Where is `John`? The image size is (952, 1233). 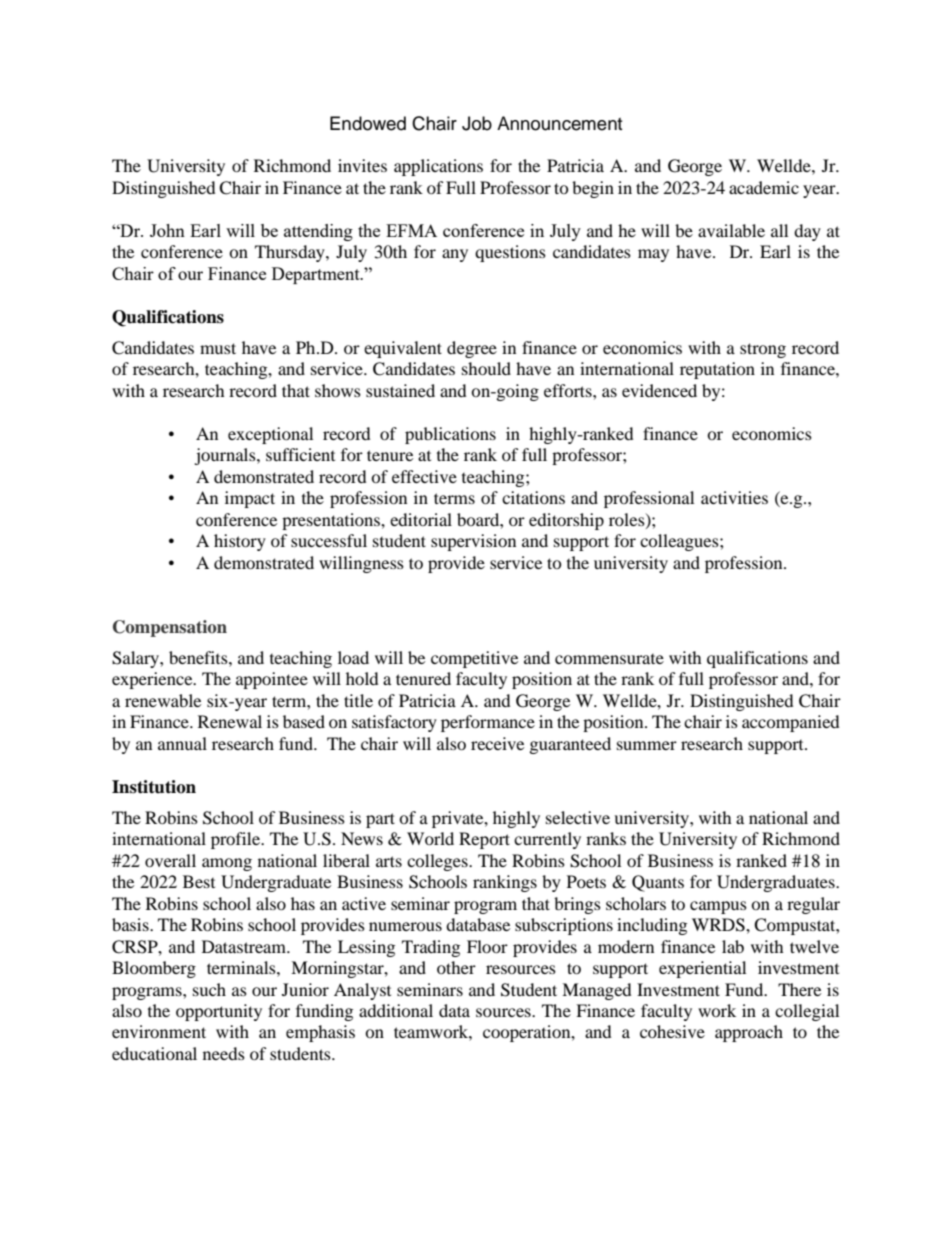
John is located at coordinates (167, 230).
